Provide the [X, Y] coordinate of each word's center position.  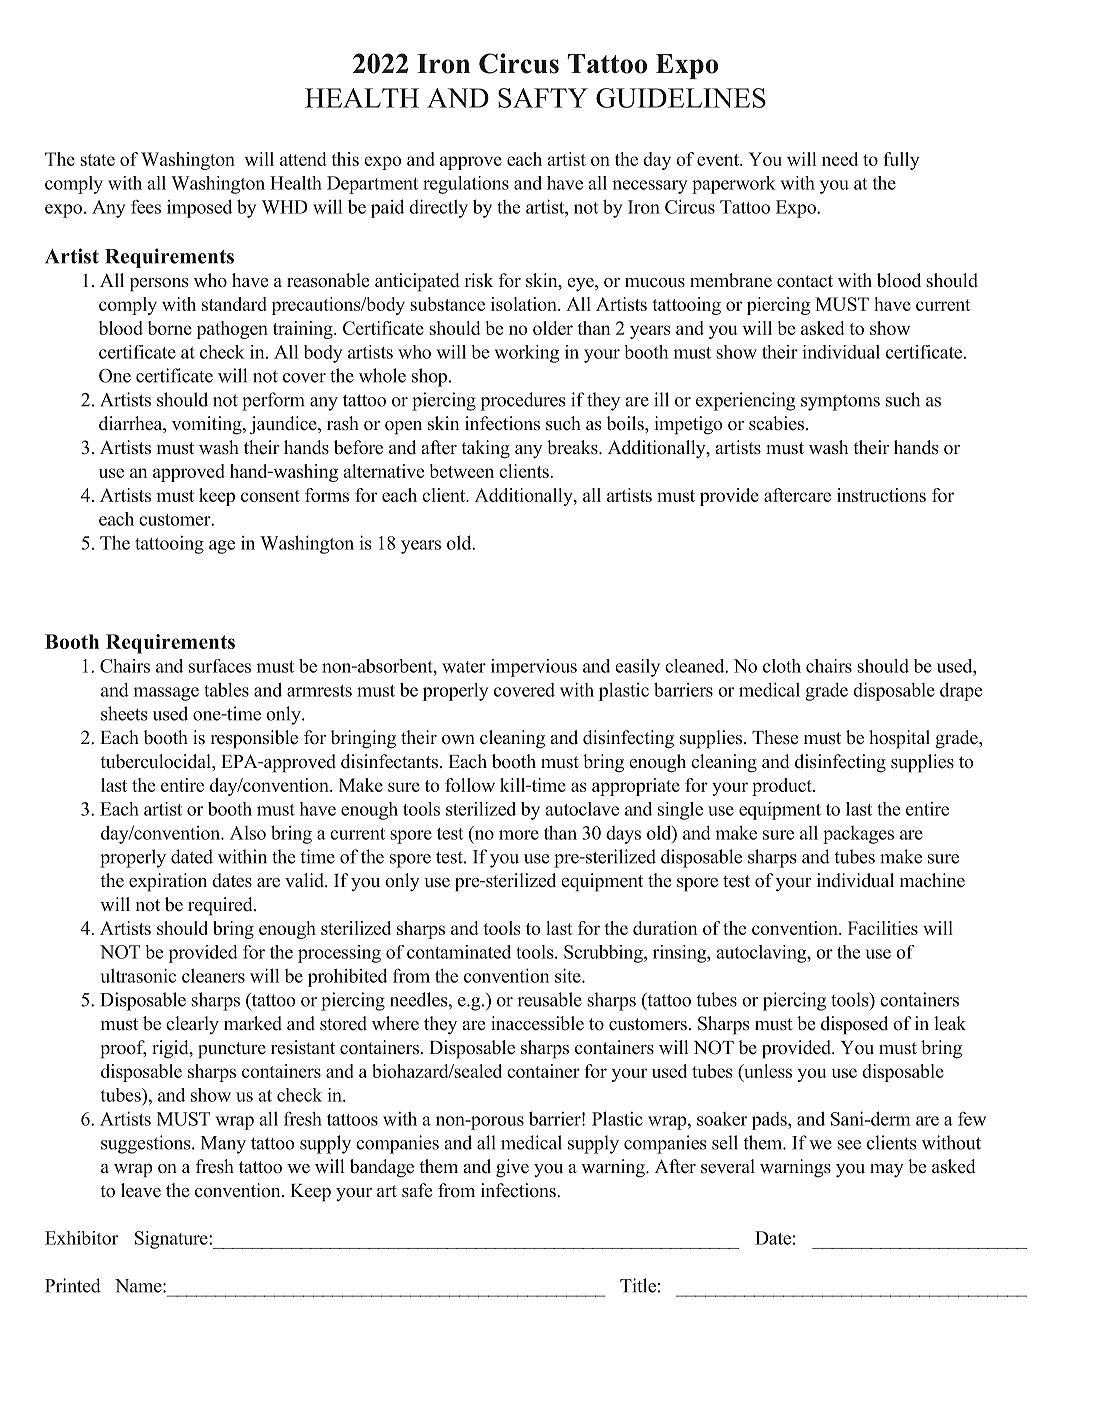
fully [901, 161]
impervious [534, 668]
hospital [899, 739]
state [97, 160]
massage [166, 694]
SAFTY [543, 98]
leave [141, 1190]
